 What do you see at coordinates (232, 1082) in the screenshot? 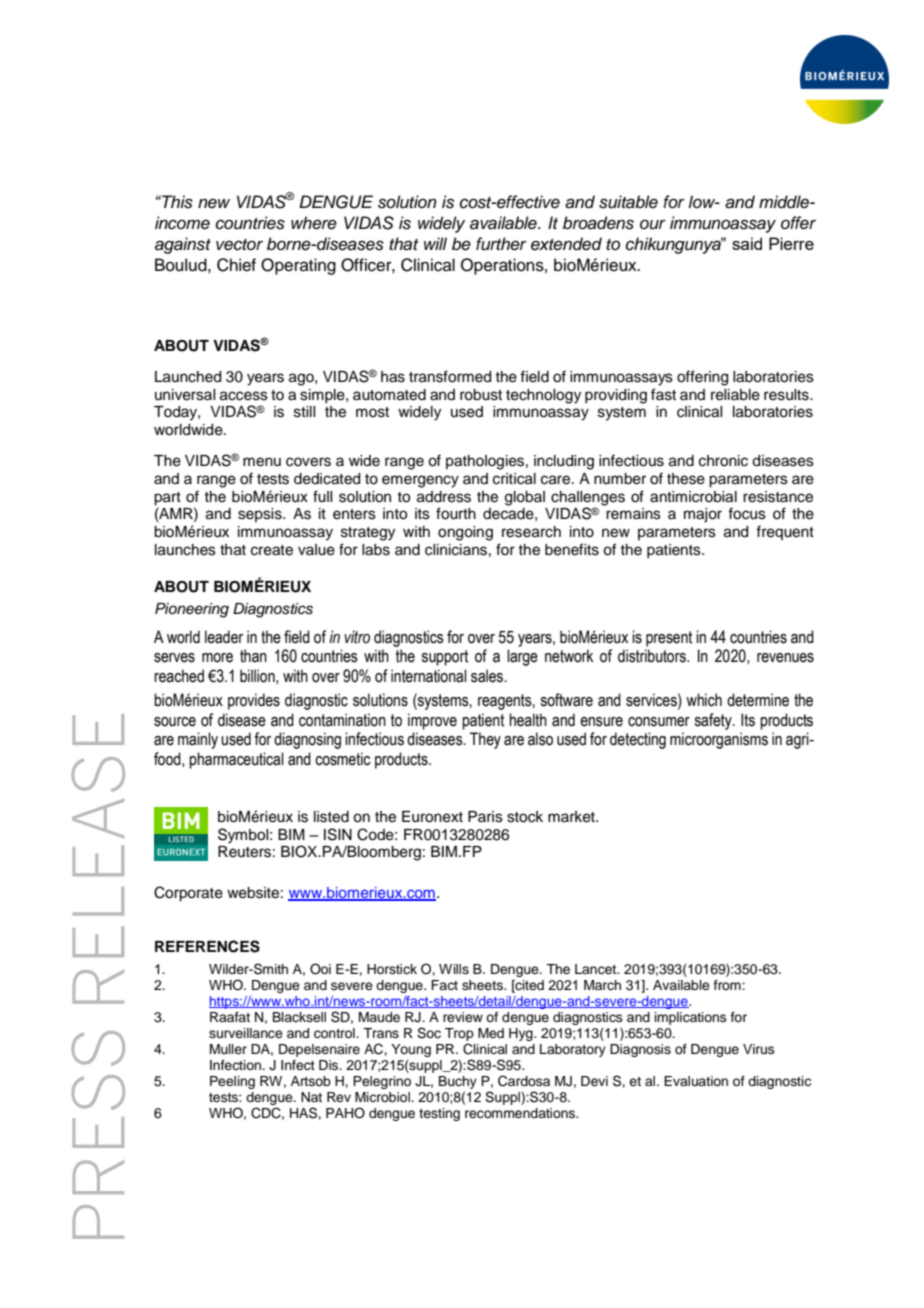
I see `Peeling` at bounding box center [232, 1082].
